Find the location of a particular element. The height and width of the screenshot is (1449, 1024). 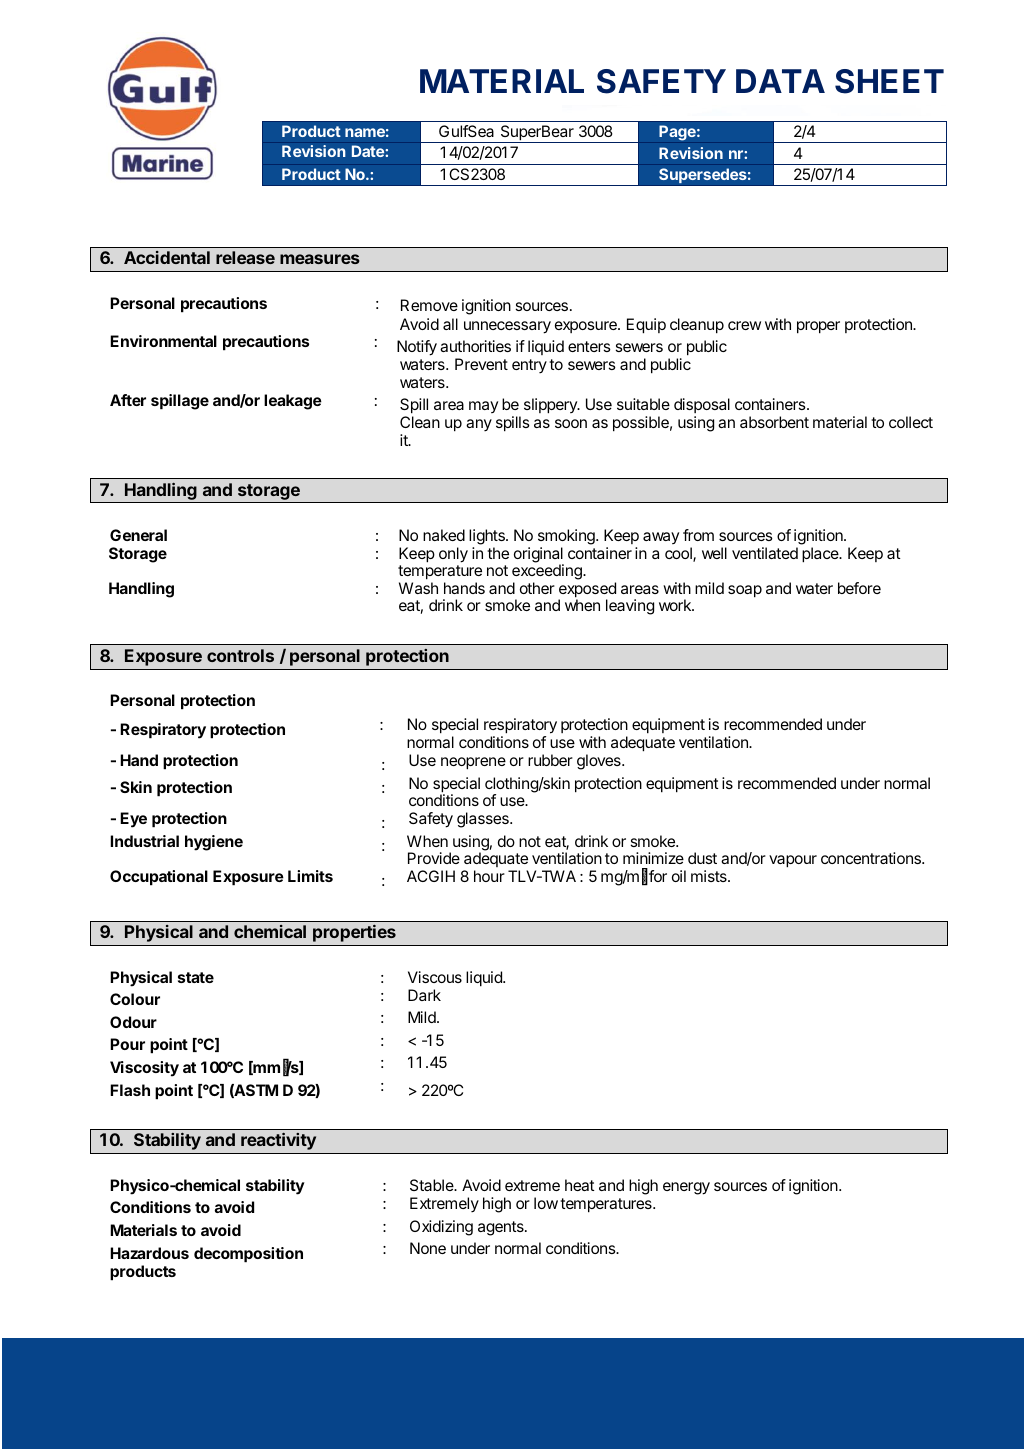

absorbent is located at coordinates (774, 422).
